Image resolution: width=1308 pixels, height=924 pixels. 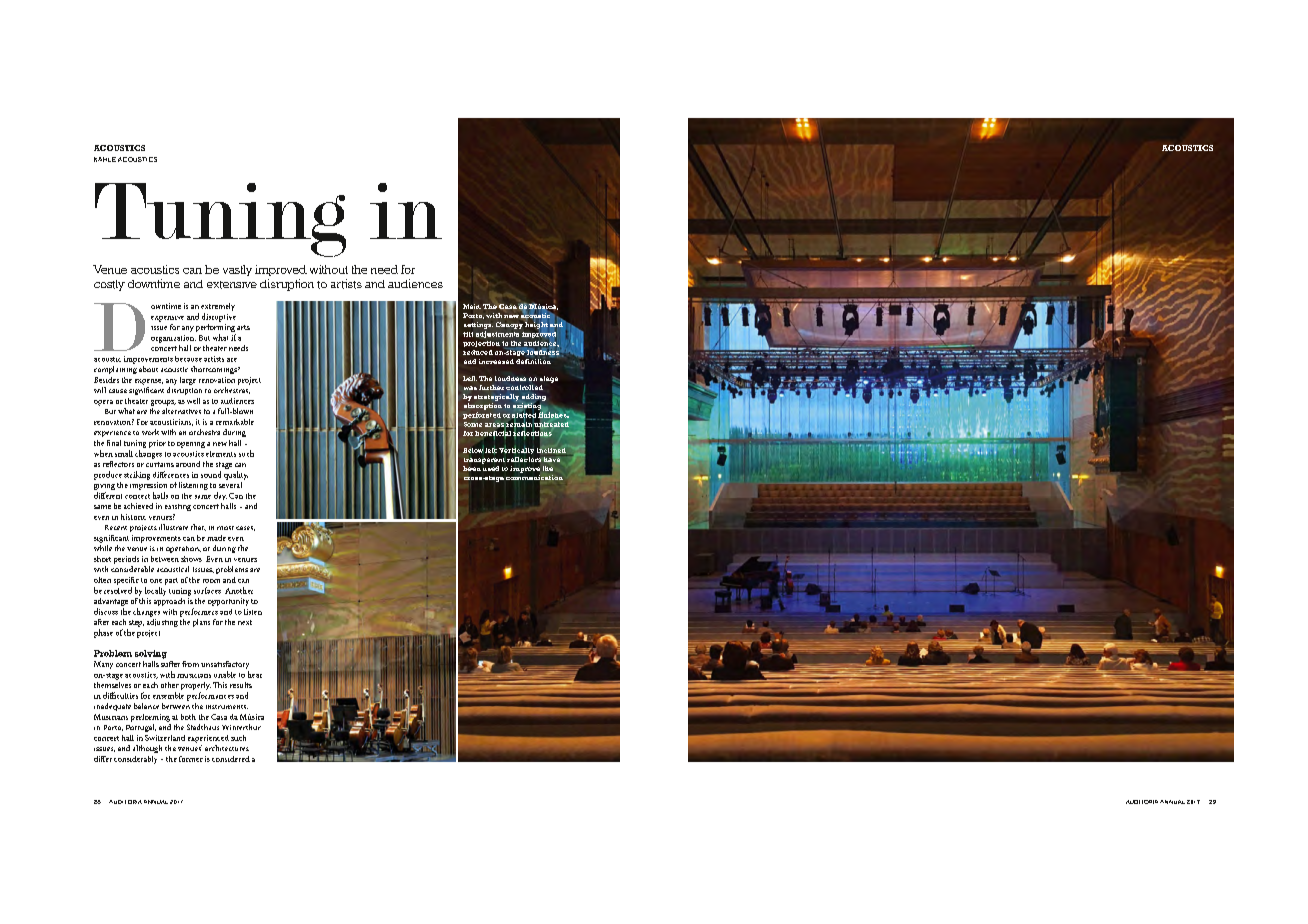 I want to click on considered, so click(x=231, y=759).
